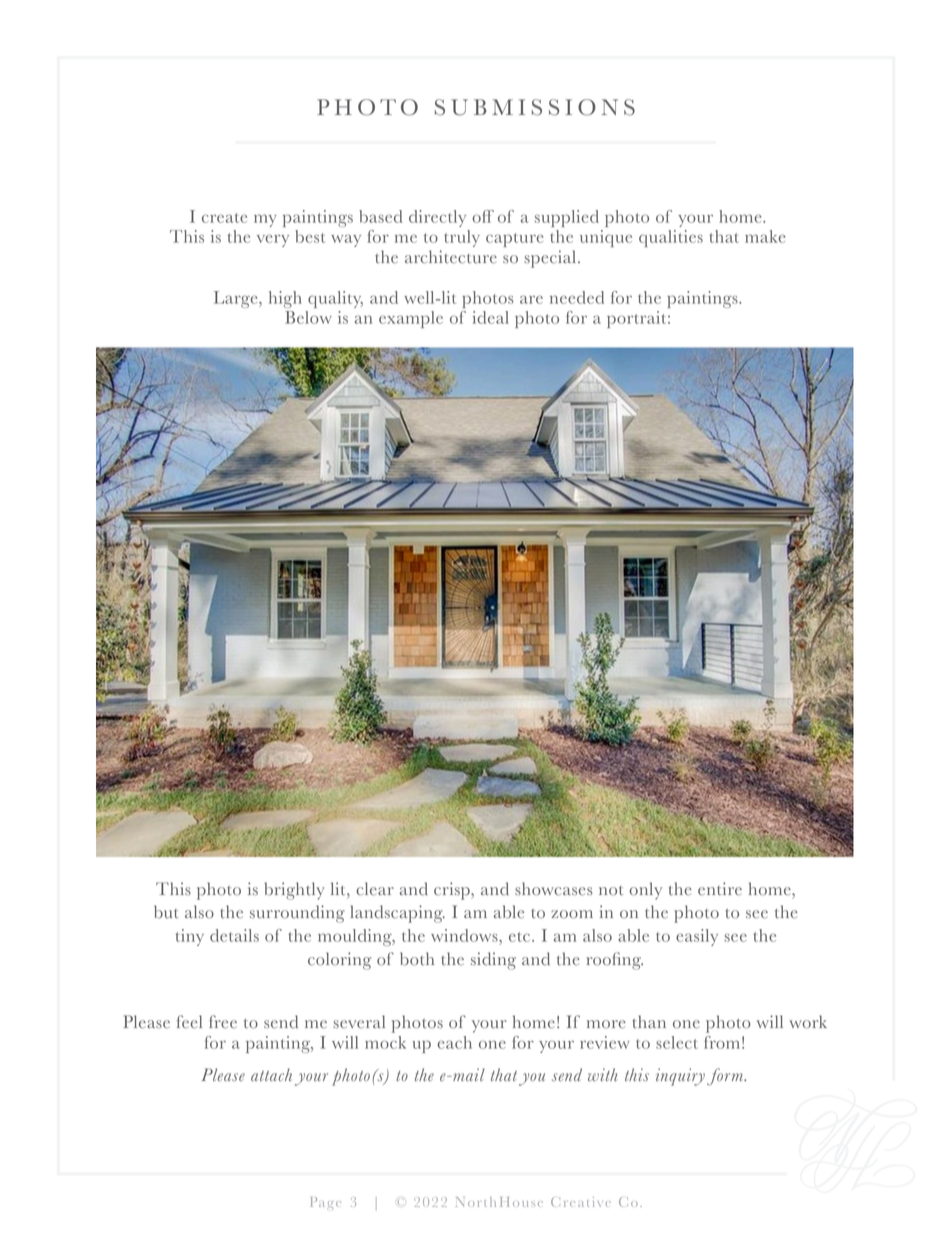  What do you see at coordinates (765, 236) in the image?
I see `make` at bounding box center [765, 236].
